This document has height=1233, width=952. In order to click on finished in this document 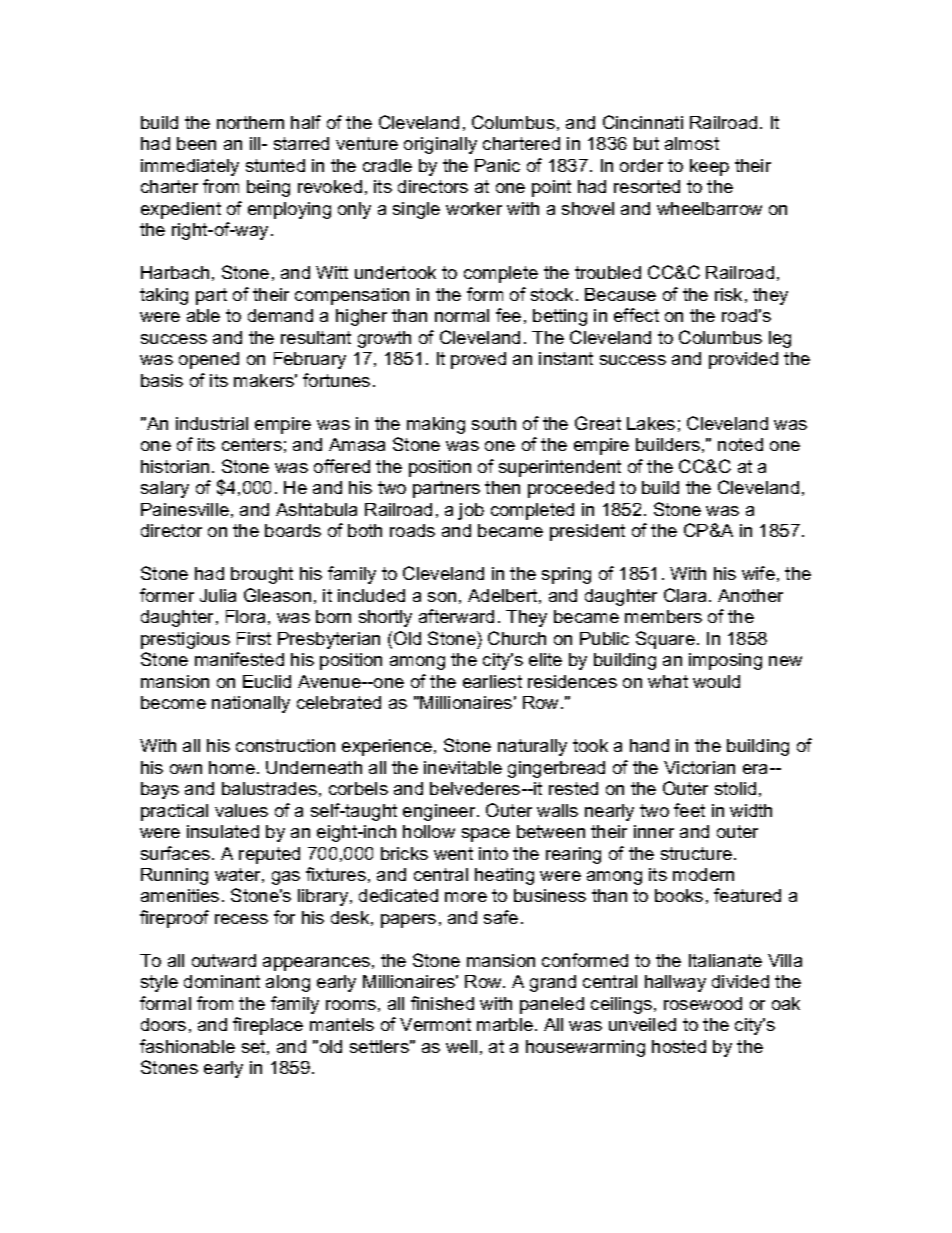, I will do `click(442, 1003)`.
